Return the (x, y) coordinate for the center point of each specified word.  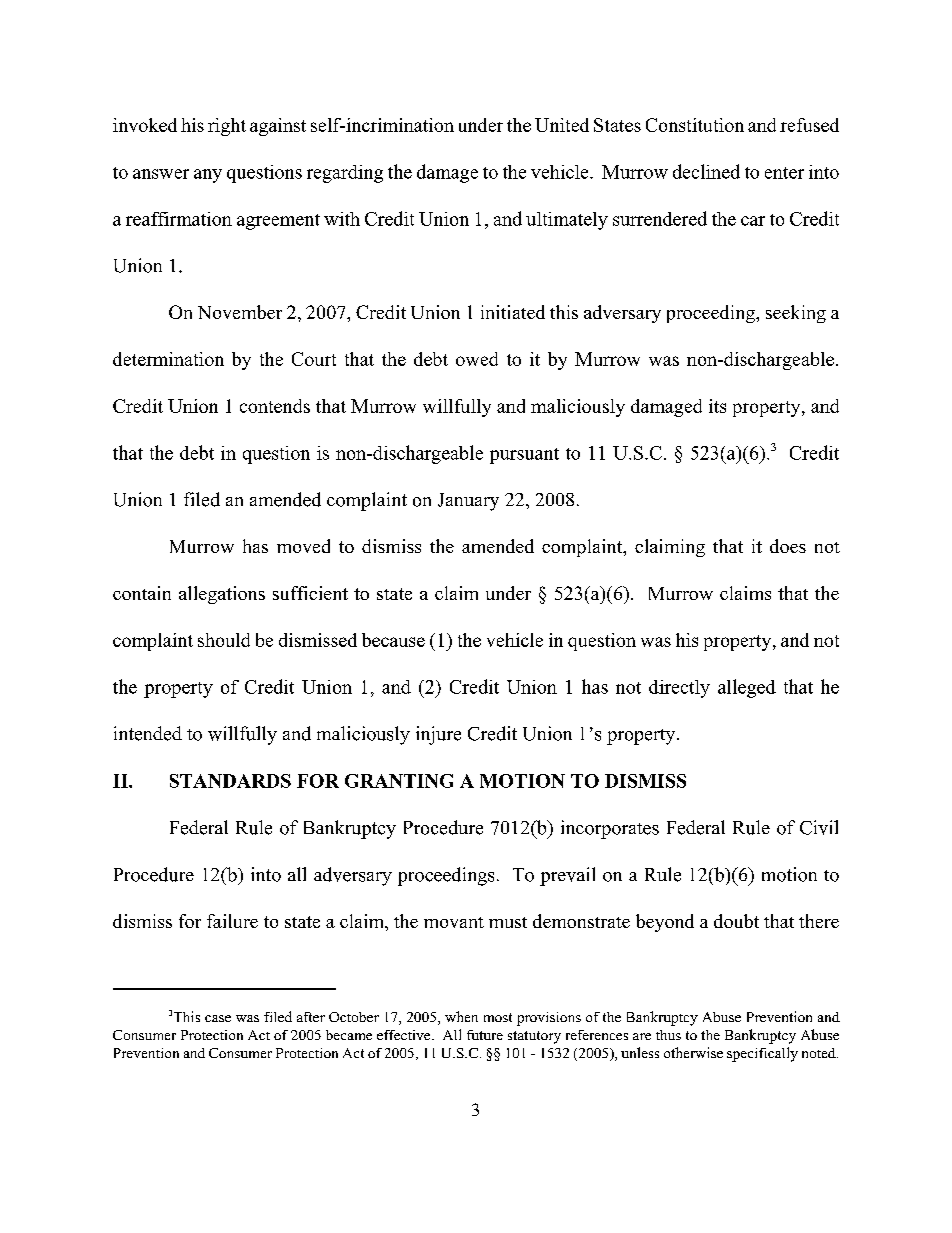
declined (706, 171)
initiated (513, 312)
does (788, 546)
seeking (796, 314)
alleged (747, 688)
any (208, 176)
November (240, 312)
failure (232, 921)
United (562, 125)
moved (303, 546)
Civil (819, 827)
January (468, 502)
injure (438, 735)
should (224, 640)
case (218, 1018)
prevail (567, 876)
